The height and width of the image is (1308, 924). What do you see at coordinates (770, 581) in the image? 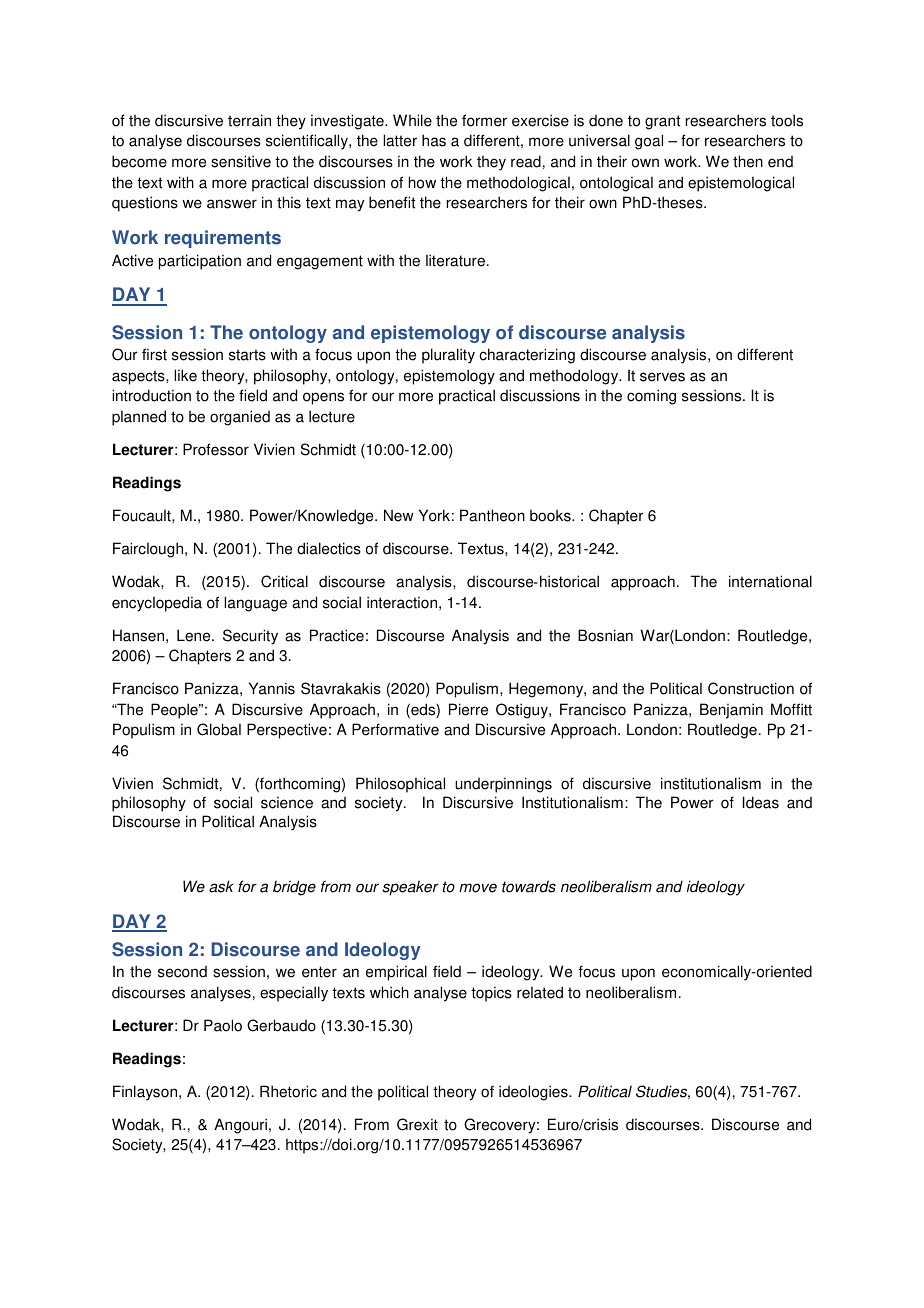
I see `international` at bounding box center [770, 581].
